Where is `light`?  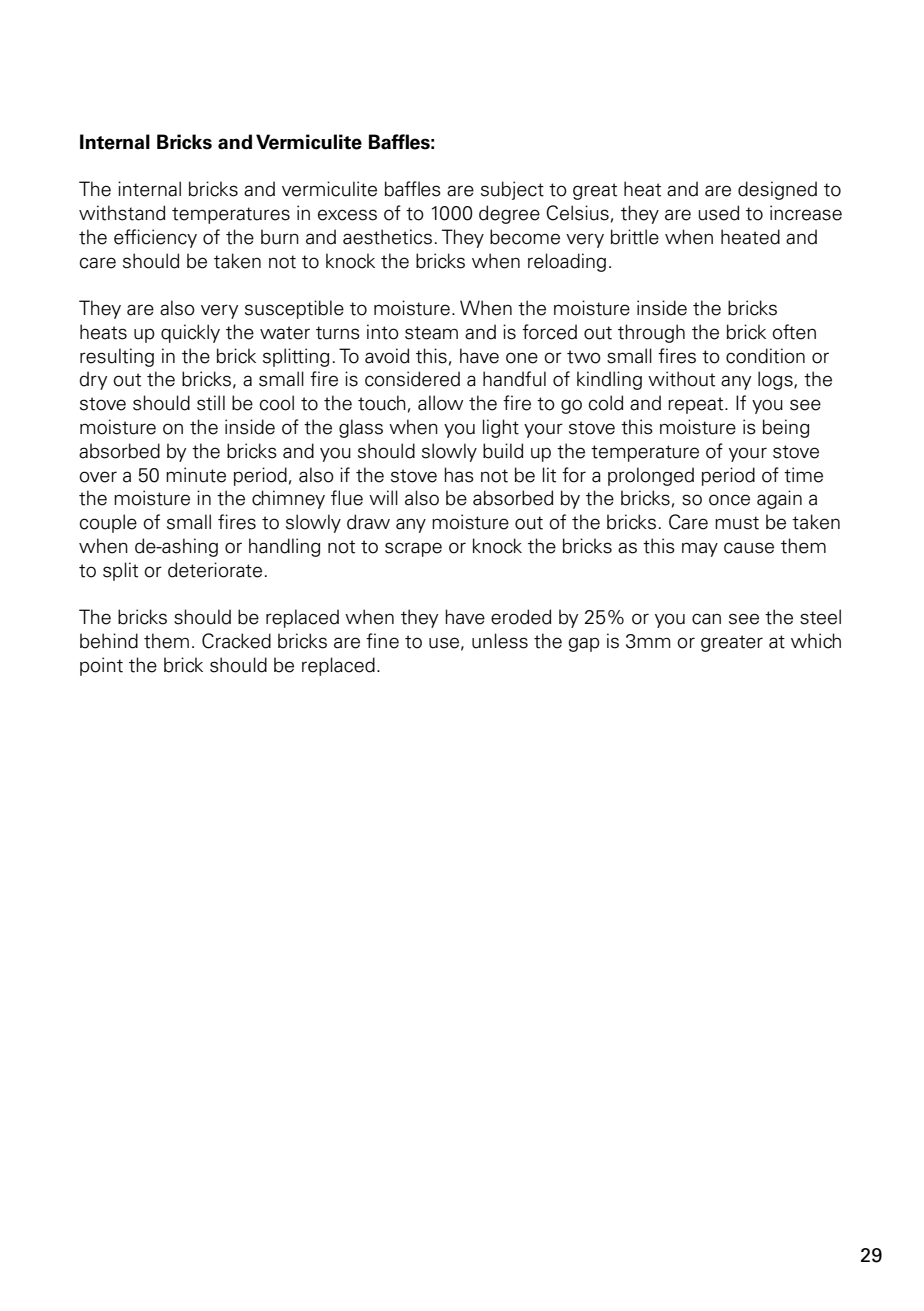 light is located at coordinates (501, 428).
